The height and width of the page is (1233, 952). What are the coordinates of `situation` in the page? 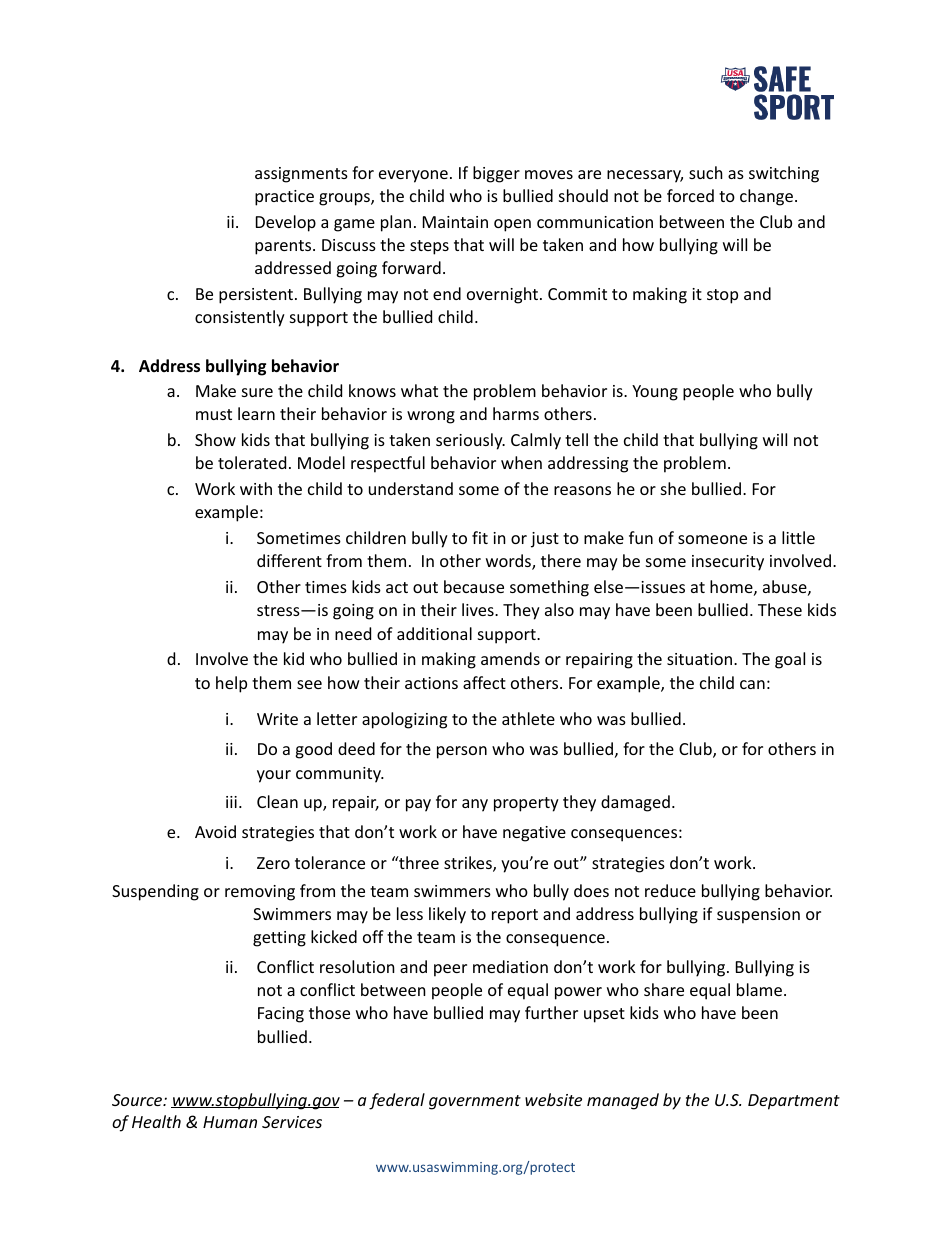 It's located at (701, 659).
